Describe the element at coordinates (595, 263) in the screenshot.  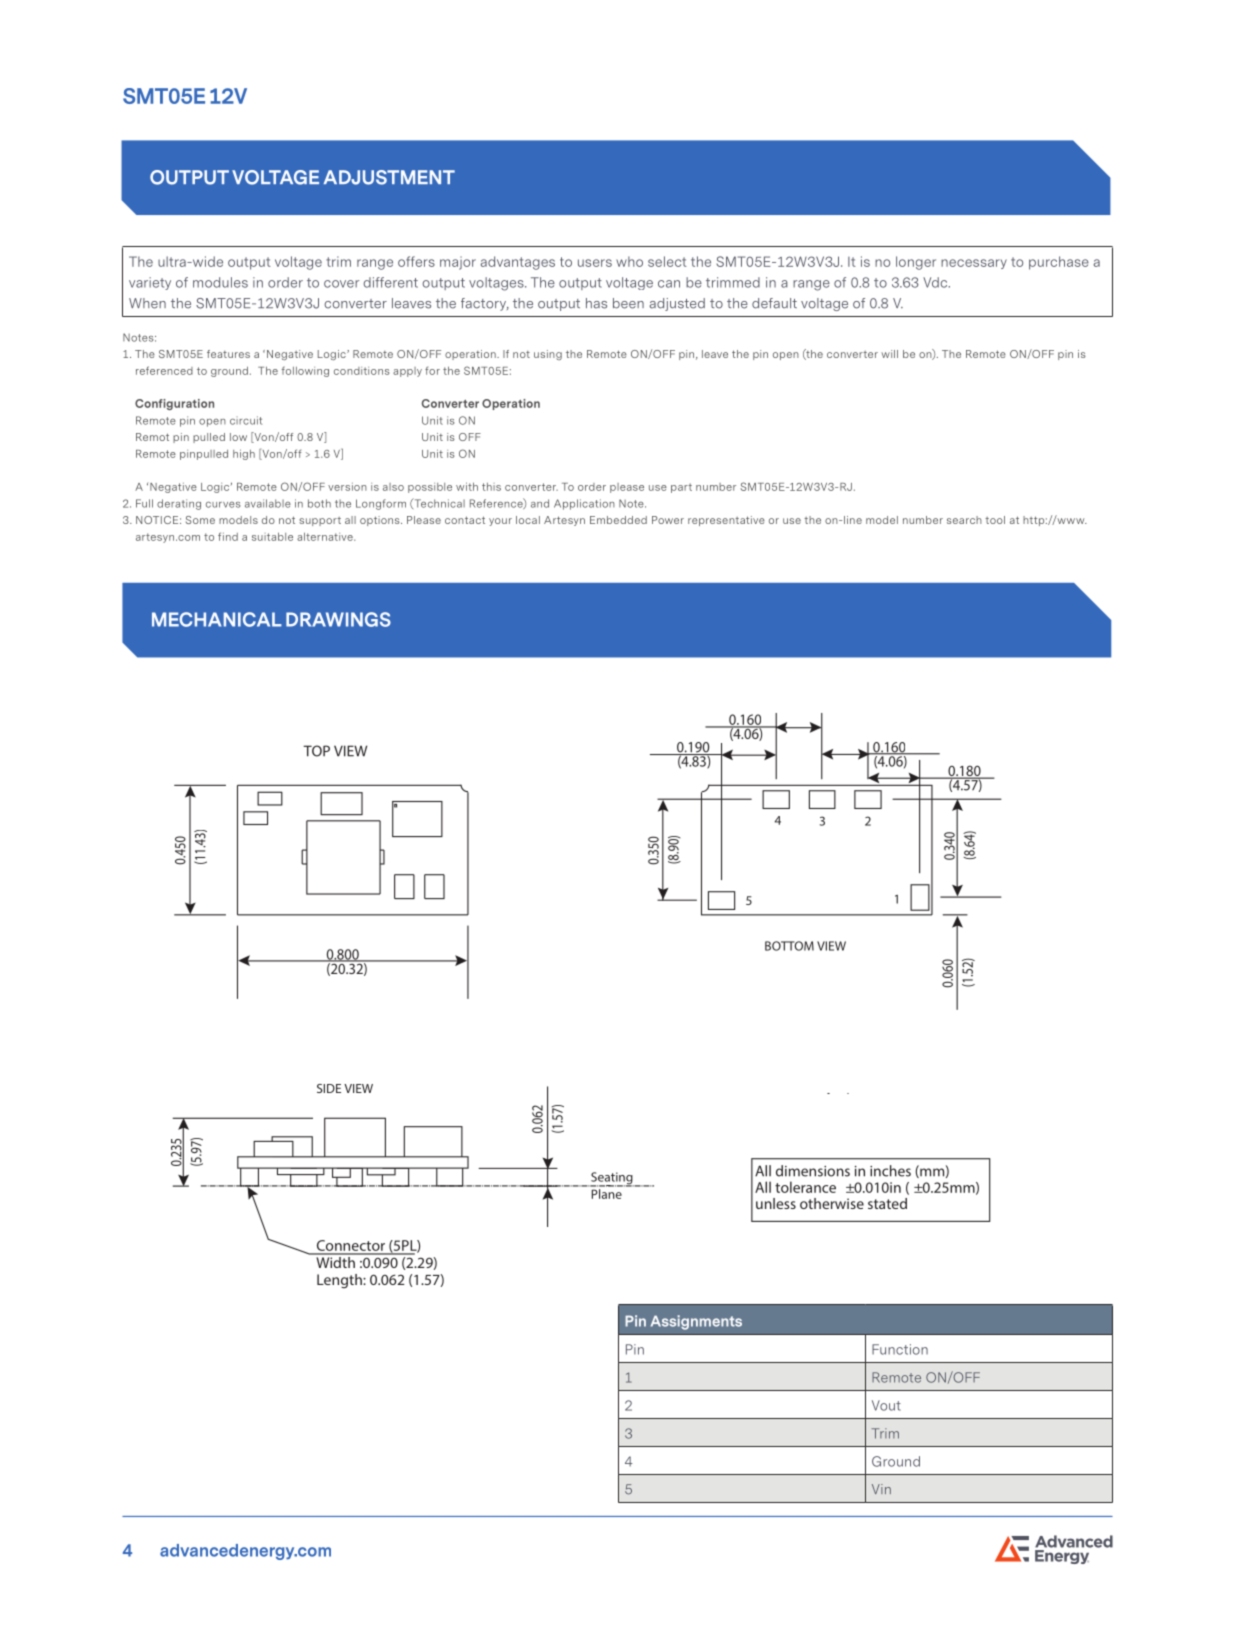
I see `users` at that location.
